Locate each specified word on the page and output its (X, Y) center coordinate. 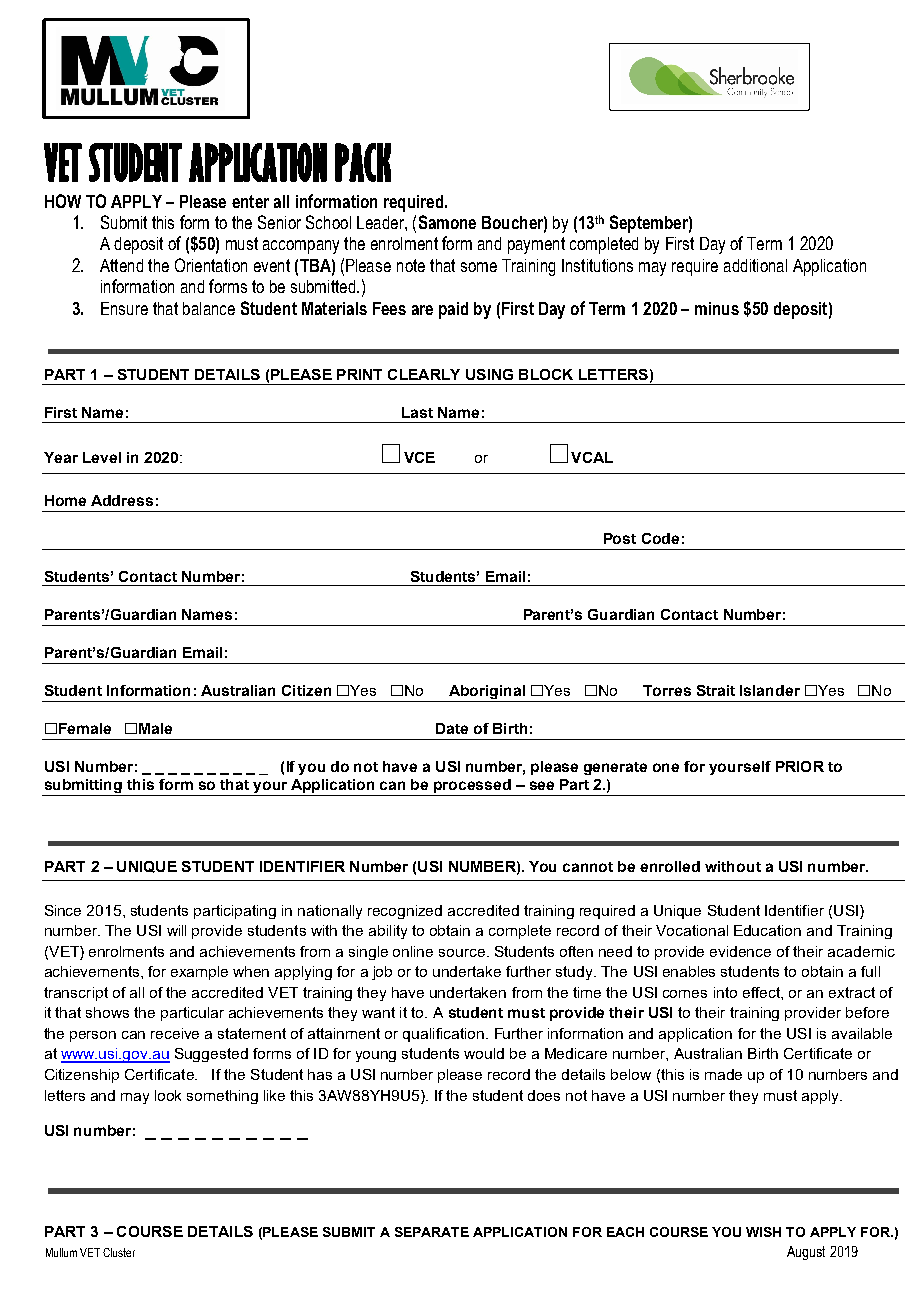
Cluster (119, 1252)
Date (452, 728)
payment (536, 245)
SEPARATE (432, 1232)
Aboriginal (487, 693)
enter (250, 201)
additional (755, 265)
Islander (770, 690)
